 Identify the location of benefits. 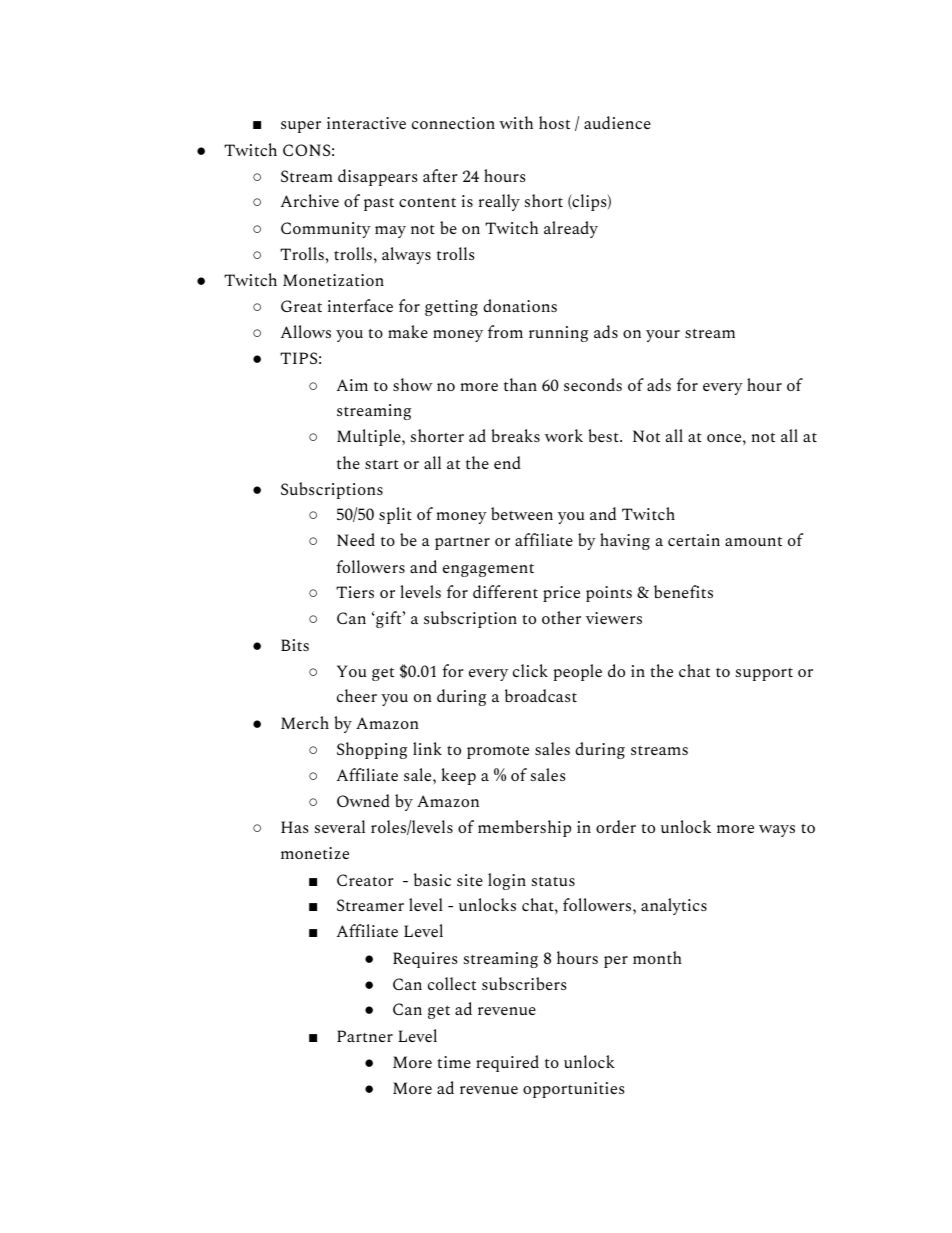
(683, 591).
